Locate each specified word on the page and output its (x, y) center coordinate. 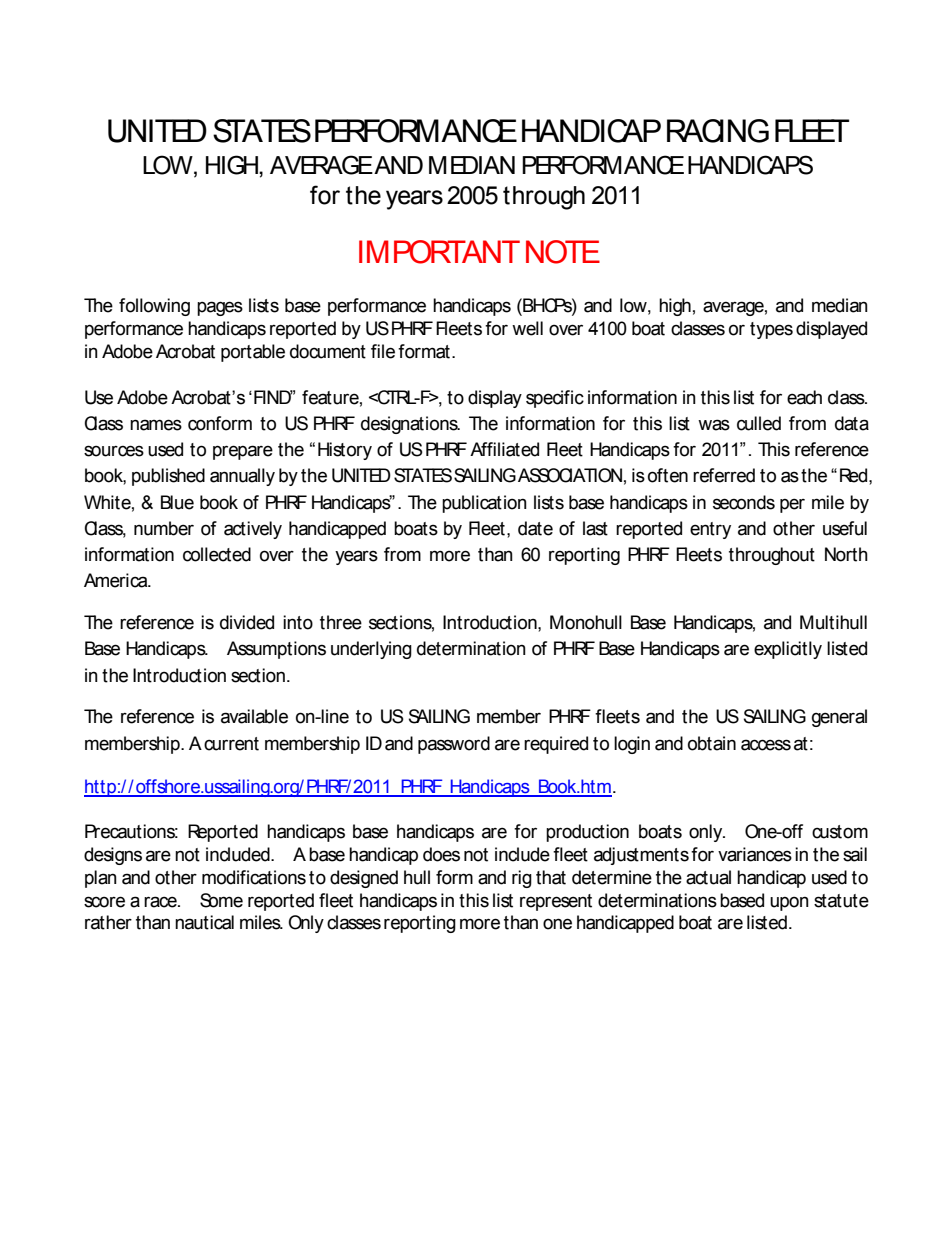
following (154, 307)
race (161, 902)
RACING (718, 131)
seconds (744, 502)
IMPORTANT (439, 252)
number (164, 528)
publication (484, 504)
